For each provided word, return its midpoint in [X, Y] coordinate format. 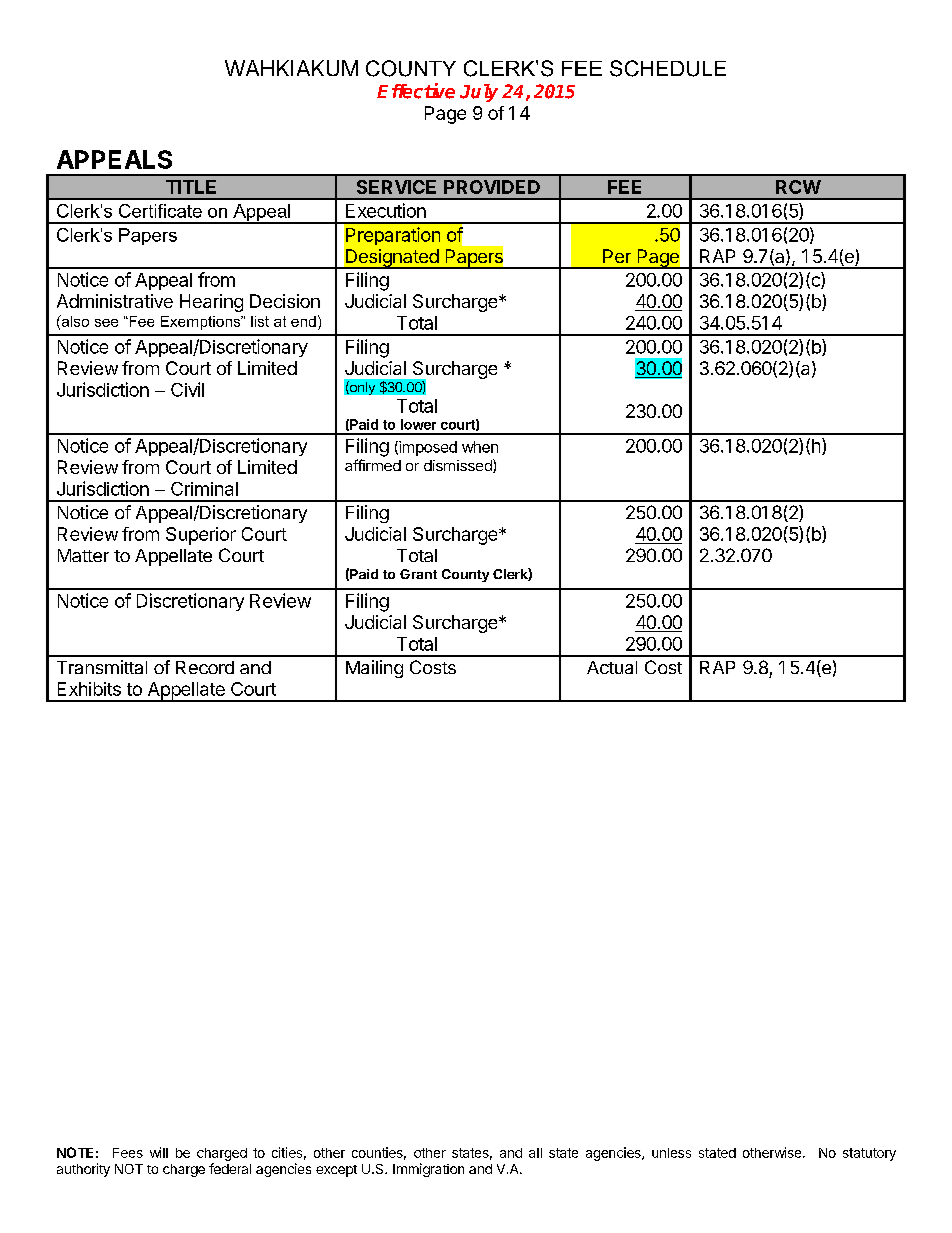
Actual [612, 667]
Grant [418, 574]
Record [205, 667]
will [159, 1152]
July [479, 93]
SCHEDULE [668, 68]
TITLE [191, 187]
